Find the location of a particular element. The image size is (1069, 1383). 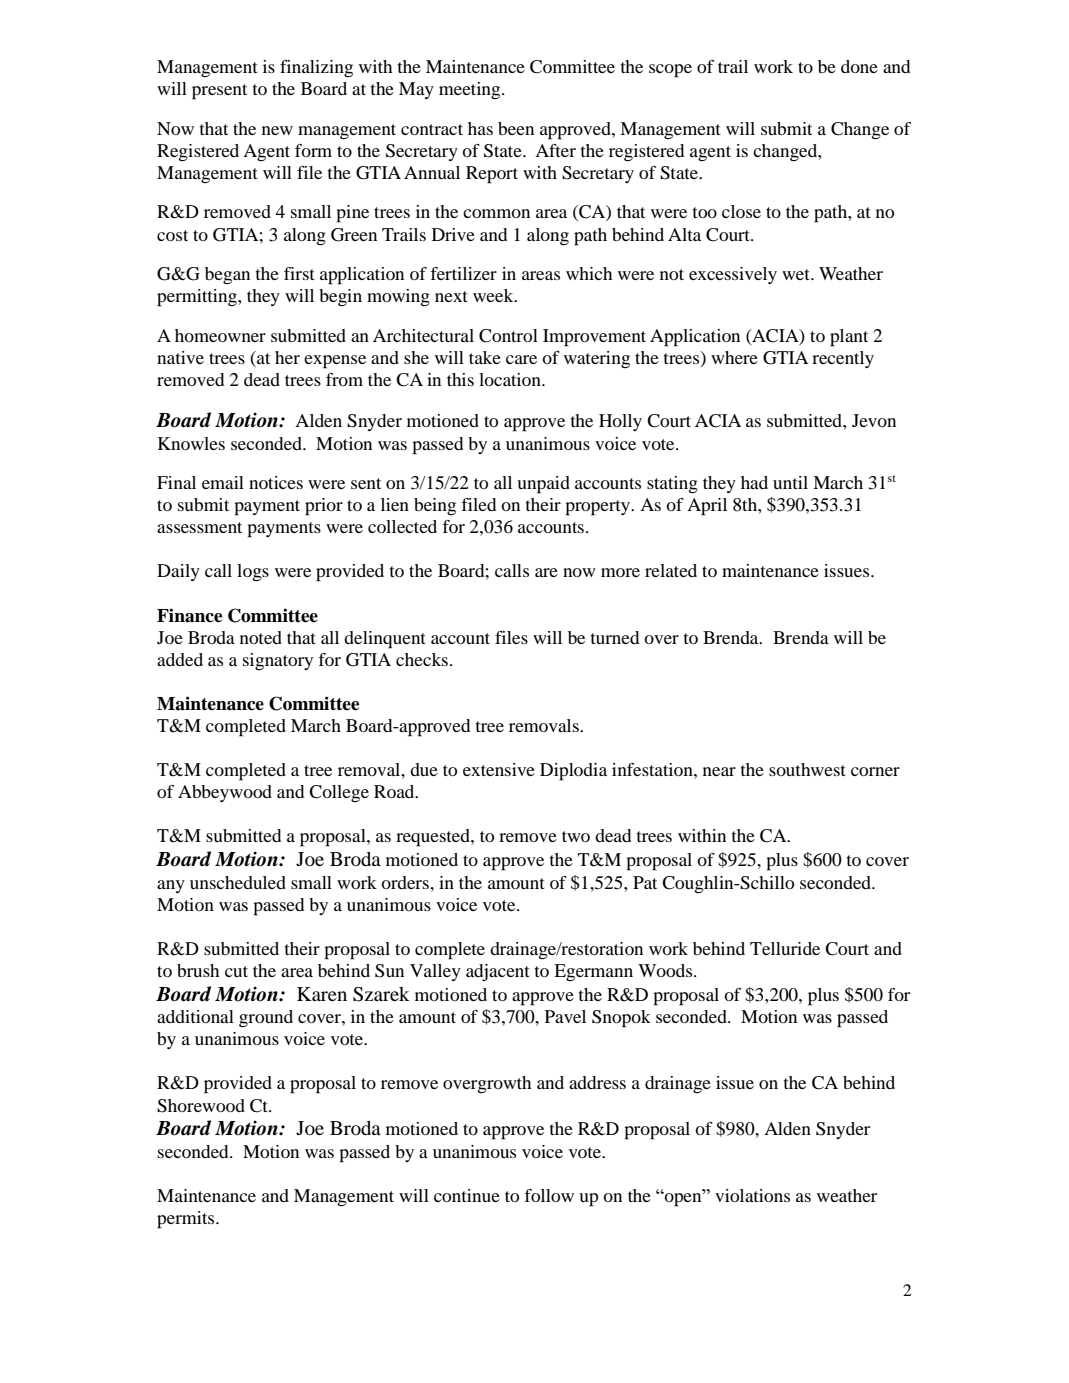

permits is located at coordinates (187, 1220).
